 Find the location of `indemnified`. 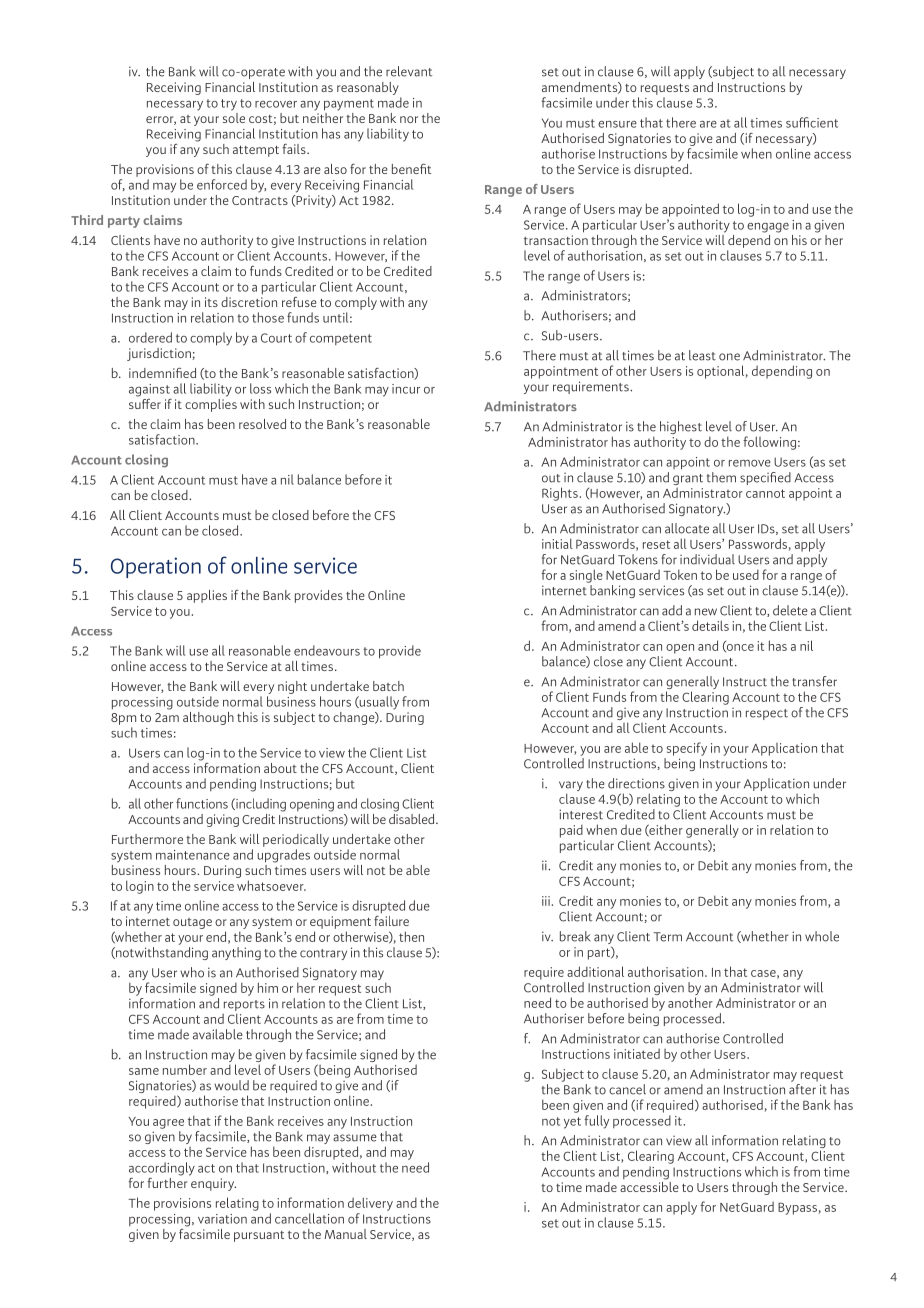

indemnified is located at coordinates (162, 372).
